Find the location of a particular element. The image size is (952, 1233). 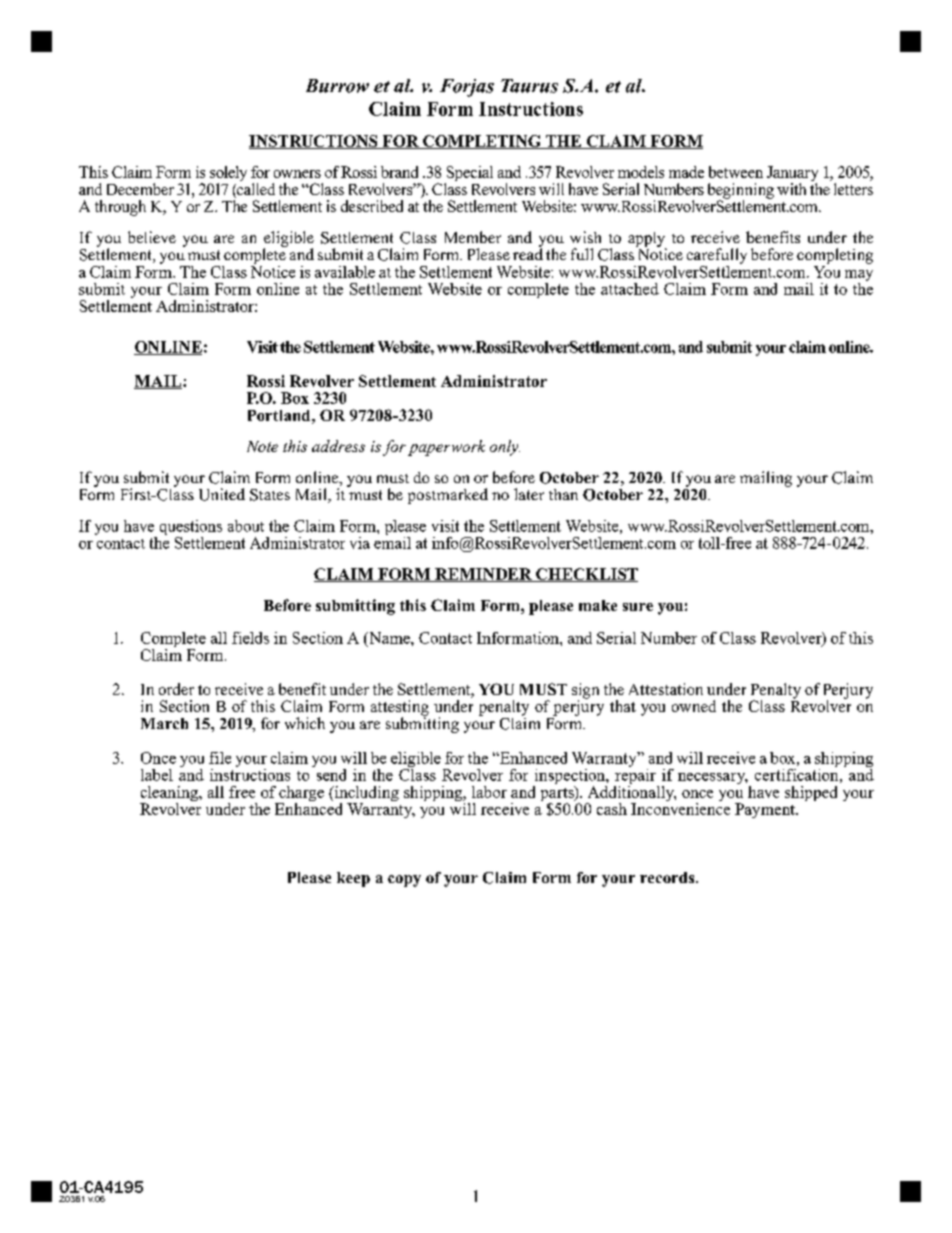

cleaning is located at coordinates (170, 795).
